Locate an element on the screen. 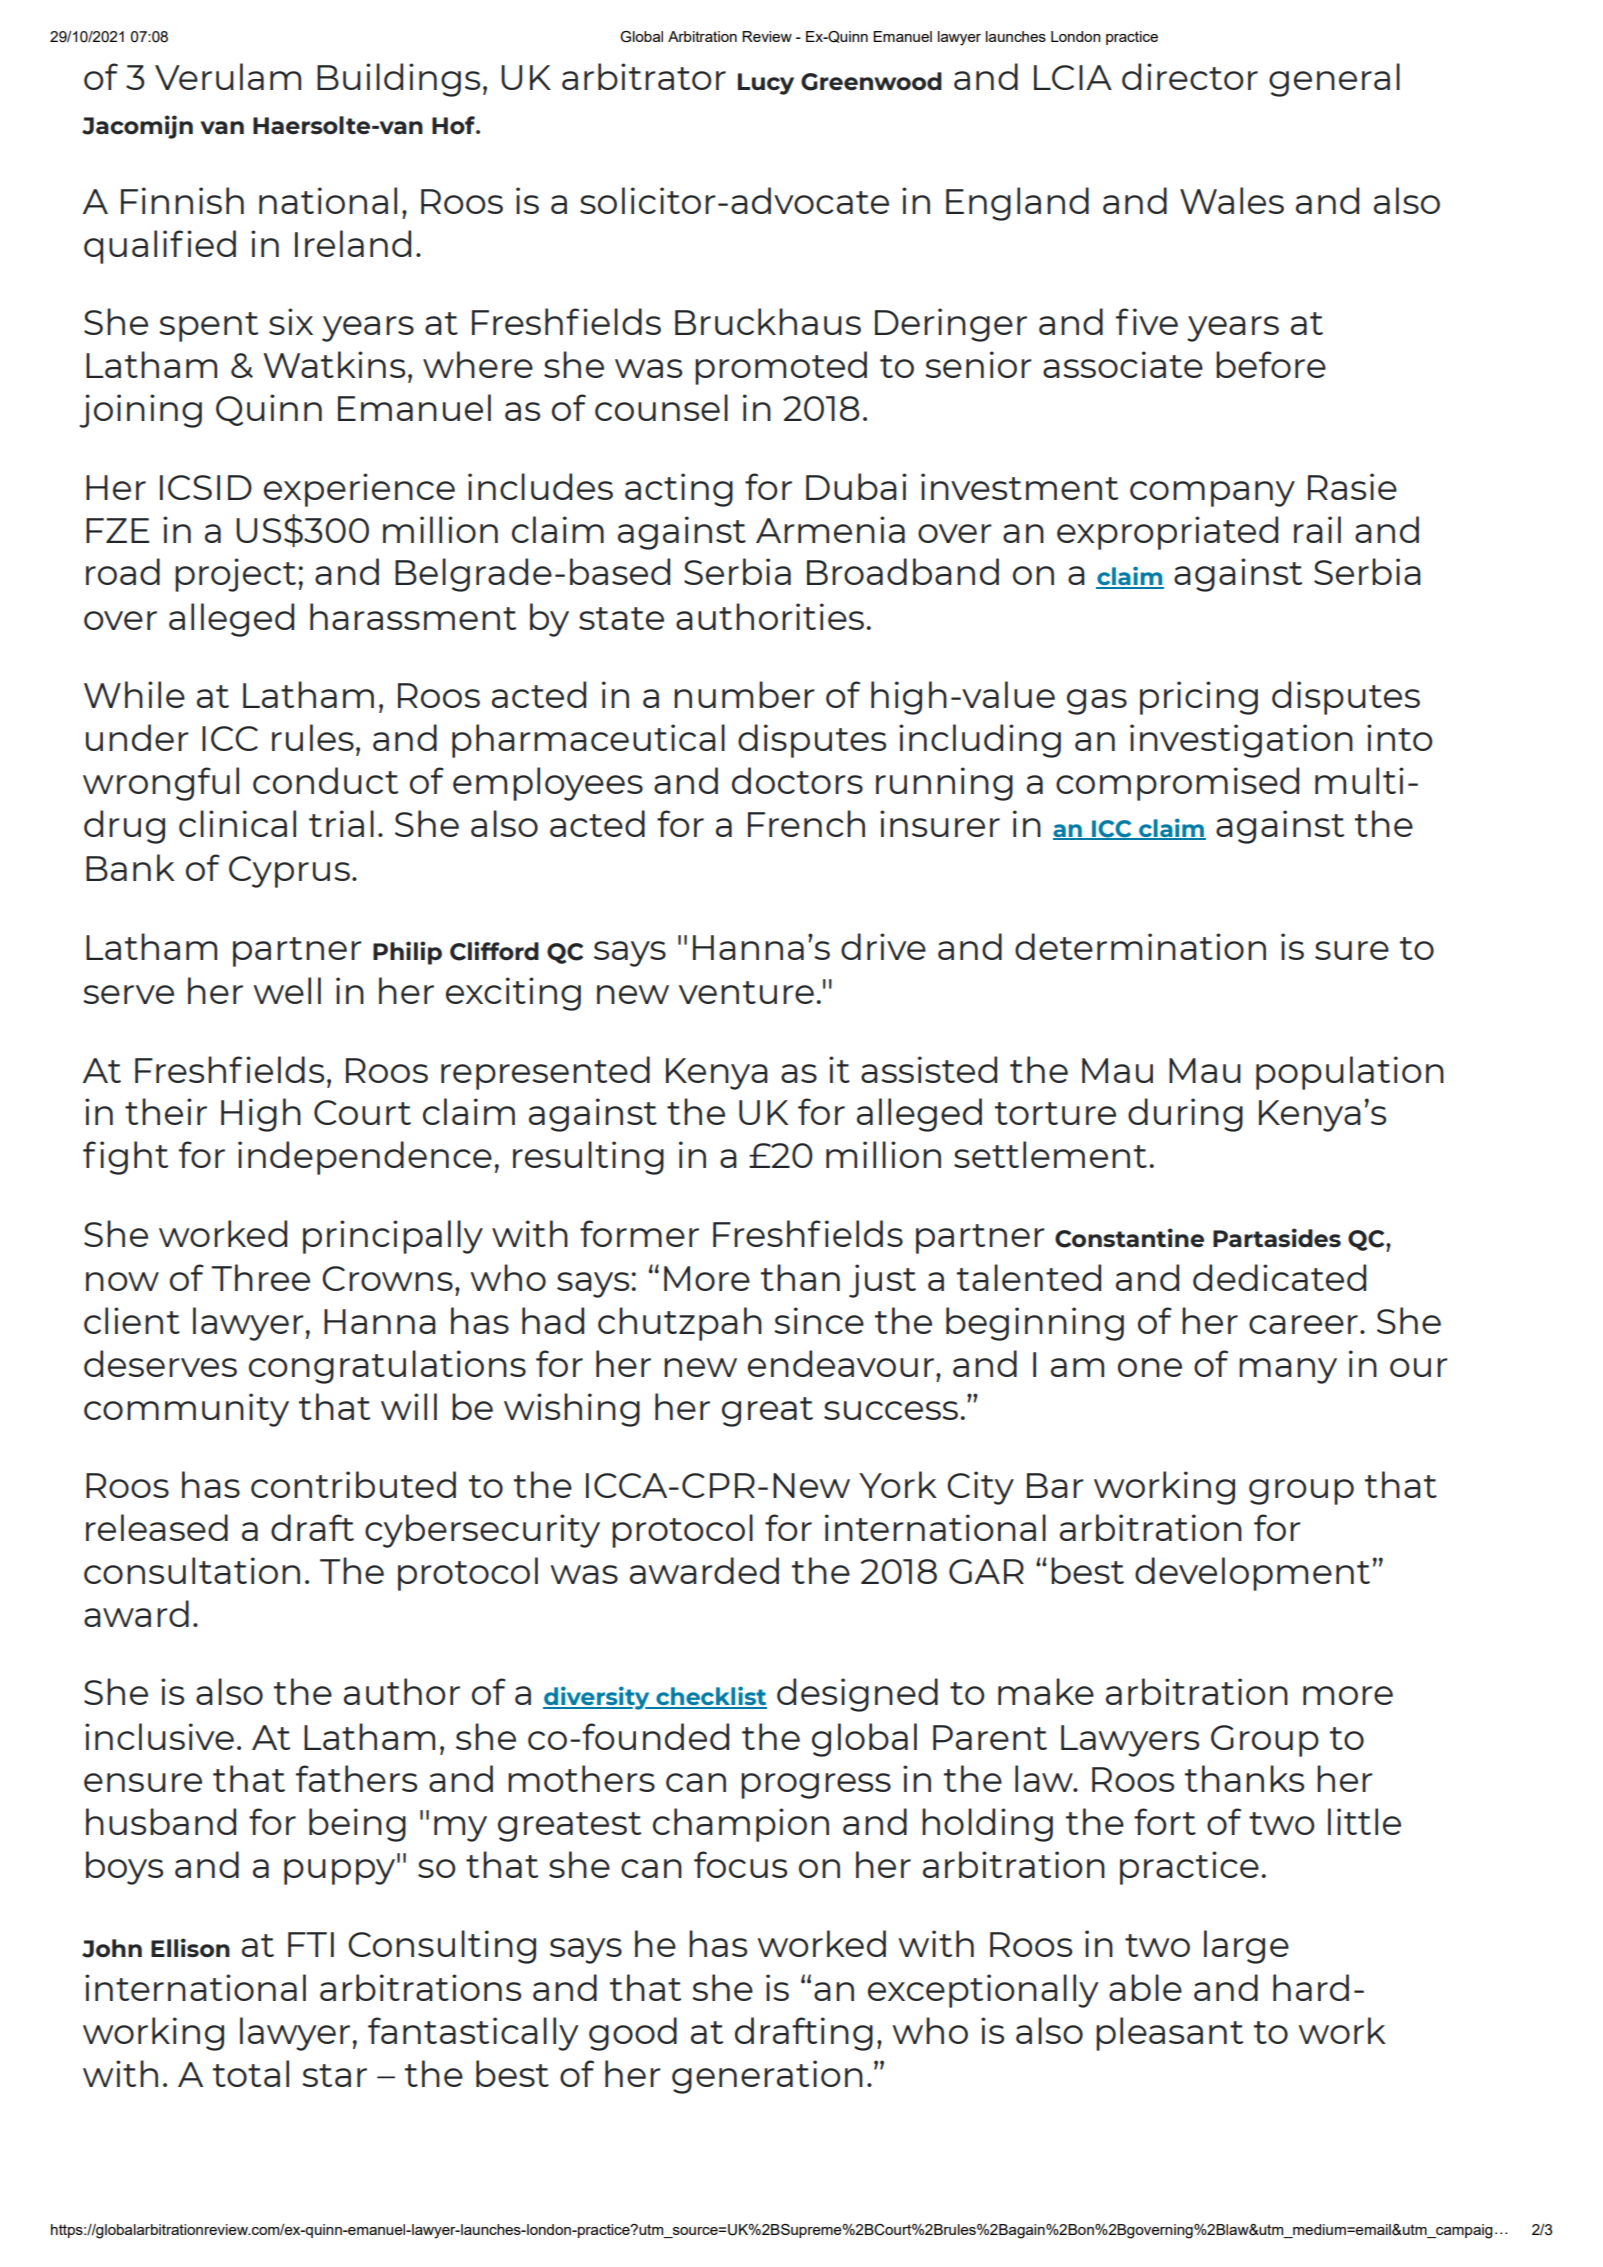  total is located at coordinates (251, 2073).
